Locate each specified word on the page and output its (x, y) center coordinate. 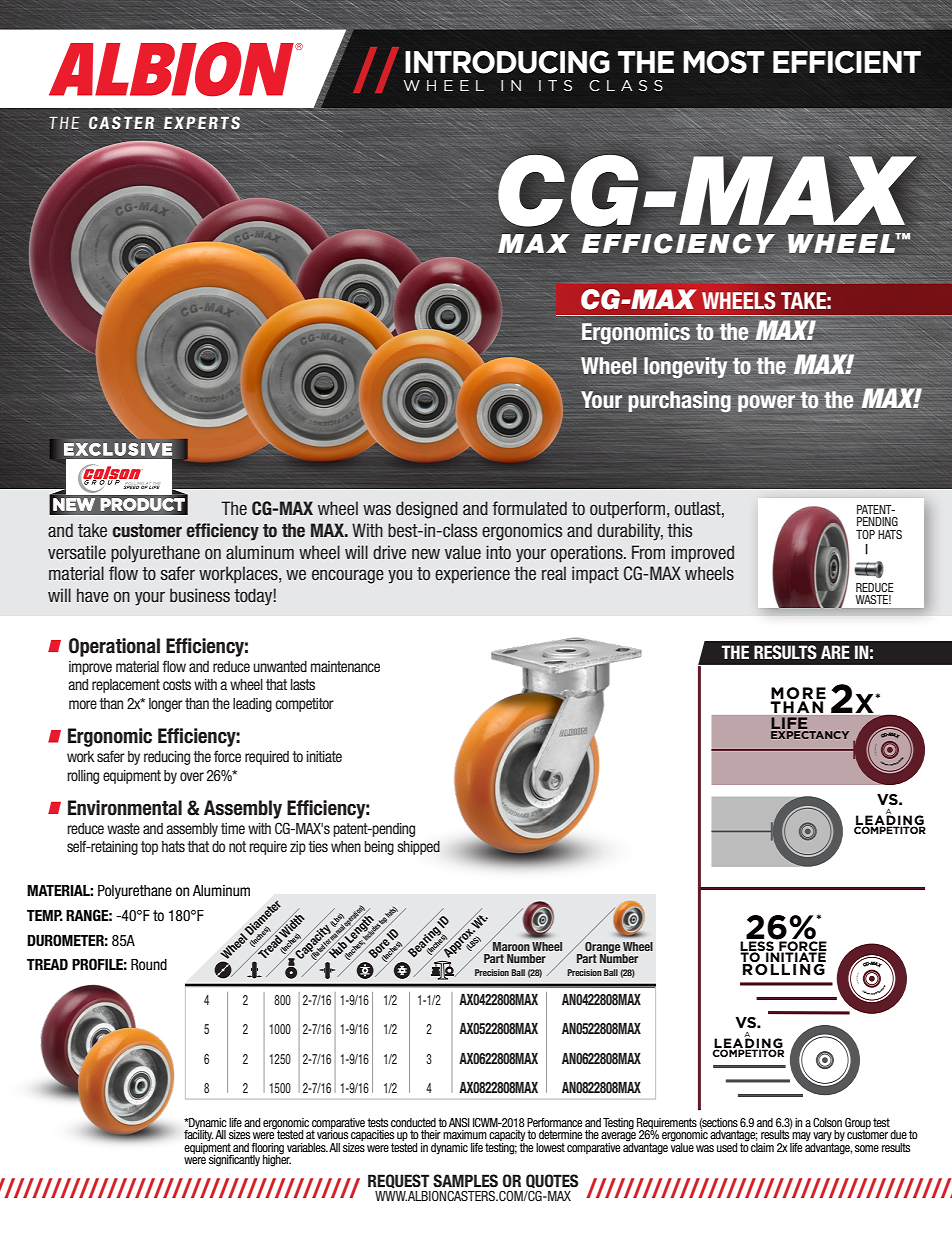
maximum (465, 1134)
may (801, 1138)
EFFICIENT (847, 62)
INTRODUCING (507, 62)
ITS (555, 85)
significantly (234, 1161)
